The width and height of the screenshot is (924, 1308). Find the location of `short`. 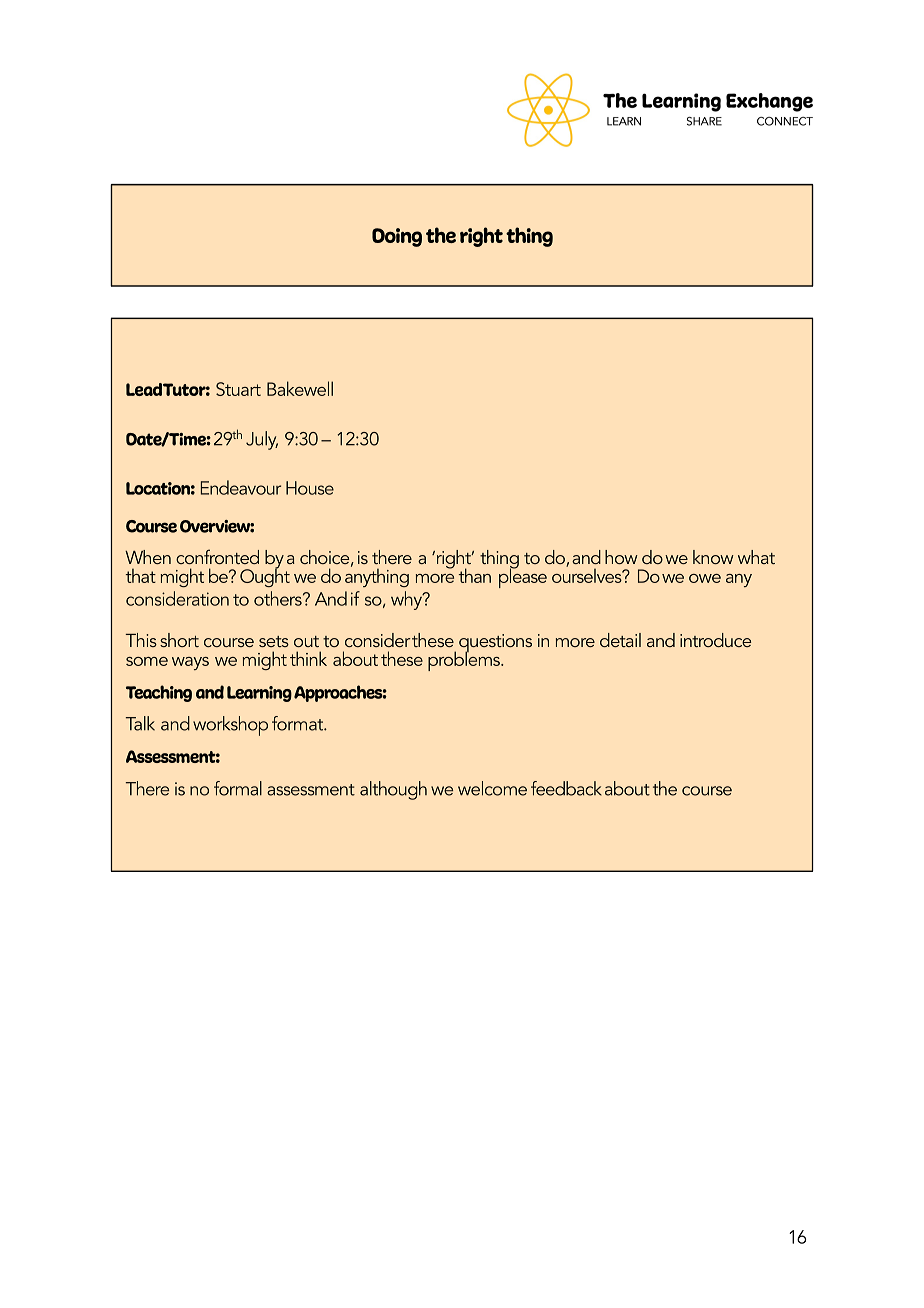

short is located at coordinates (179, 640).
